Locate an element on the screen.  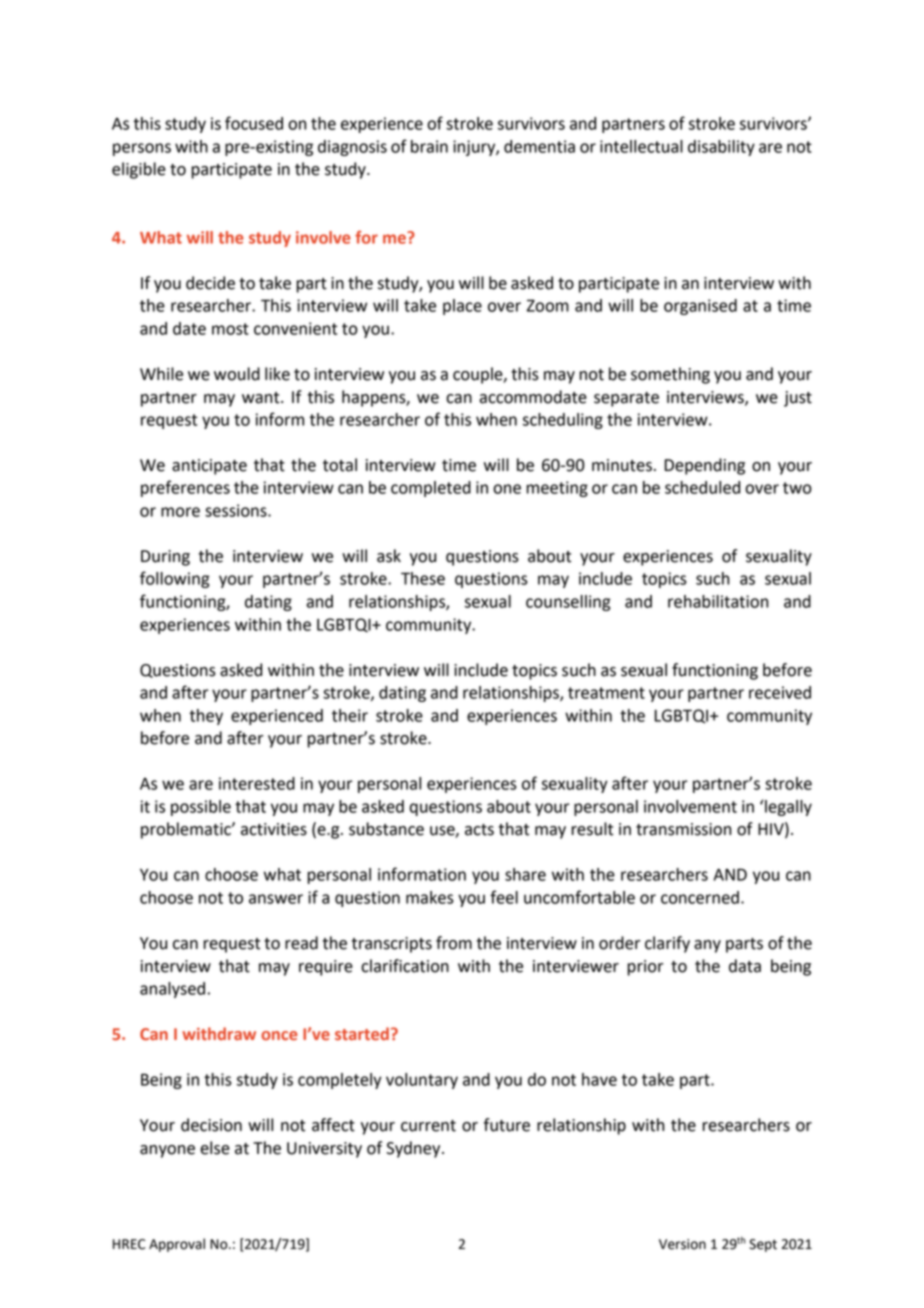
analysed is located at coordinates (172, 990).
